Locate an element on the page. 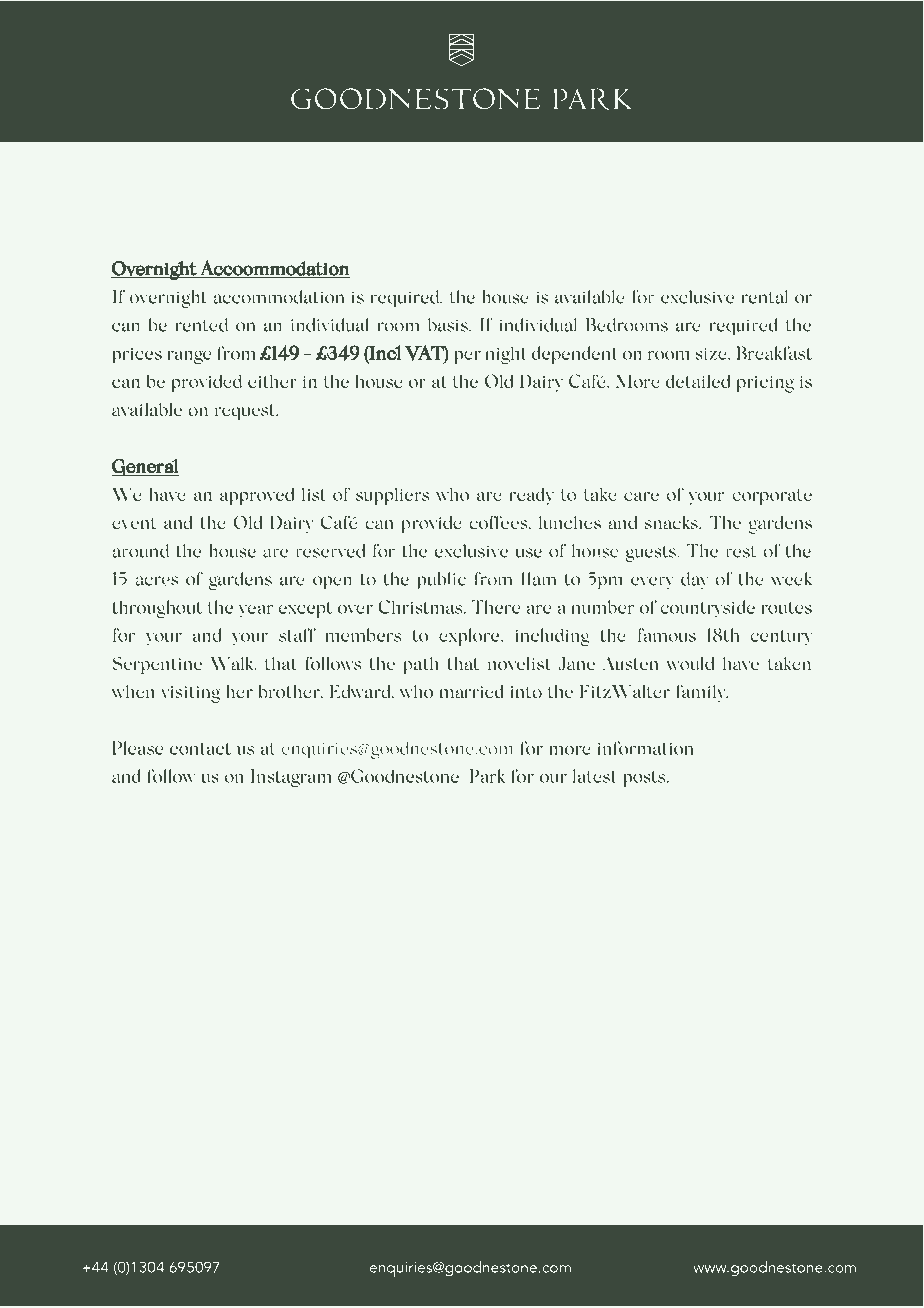 Image resolution: width=924 pixels, height=1308 pixels. contact is located at coordinates (200, 749).
